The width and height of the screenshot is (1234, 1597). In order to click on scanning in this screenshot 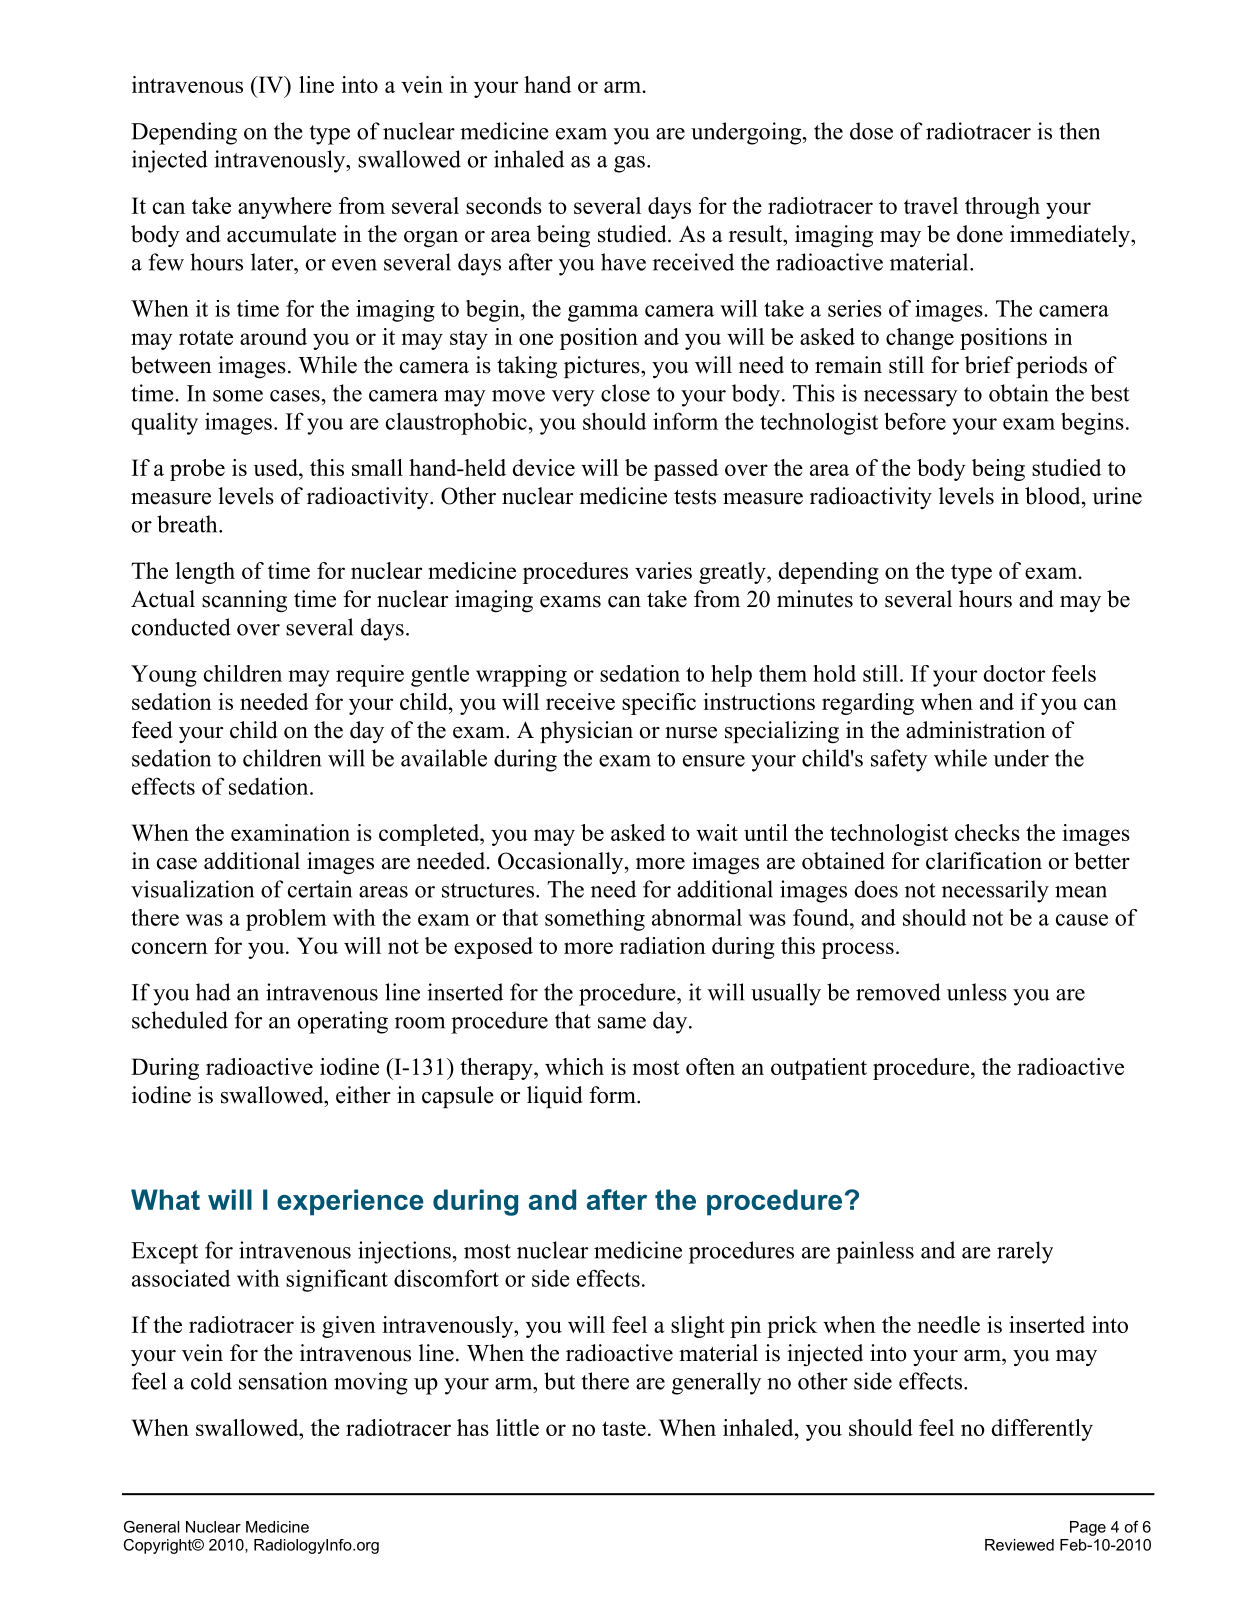, I will do `click(244, 601)`.
